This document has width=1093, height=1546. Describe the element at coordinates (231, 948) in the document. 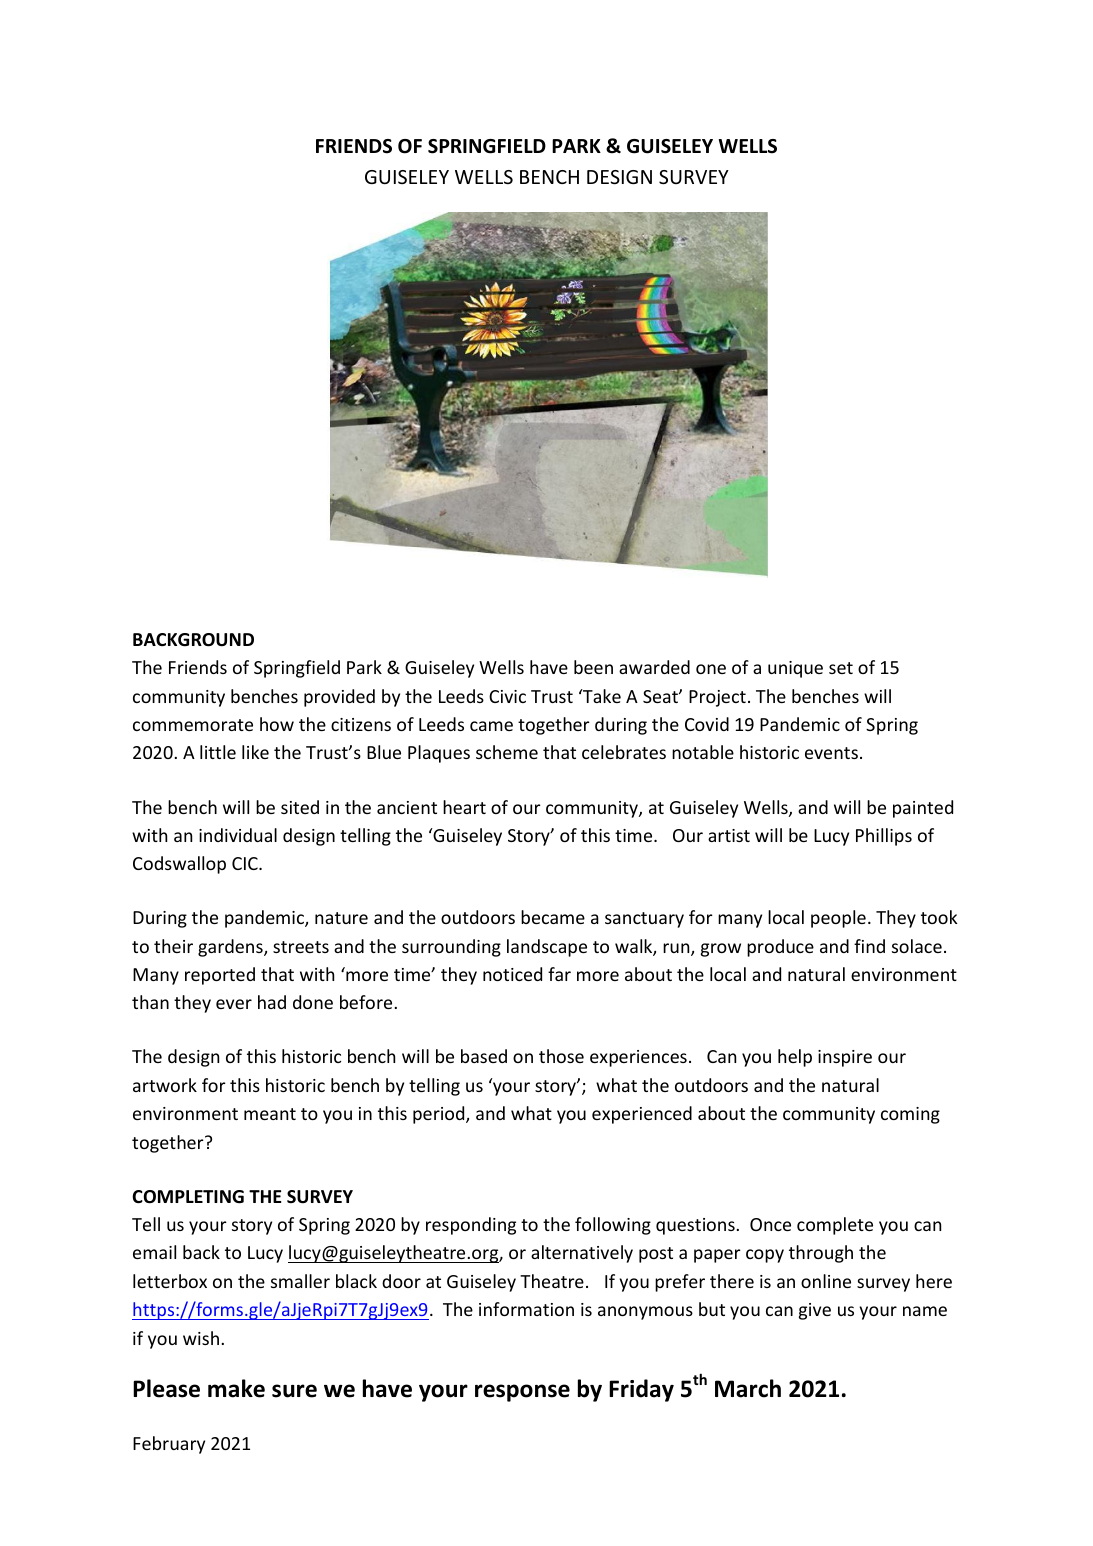

I see `gardens` at that location.
